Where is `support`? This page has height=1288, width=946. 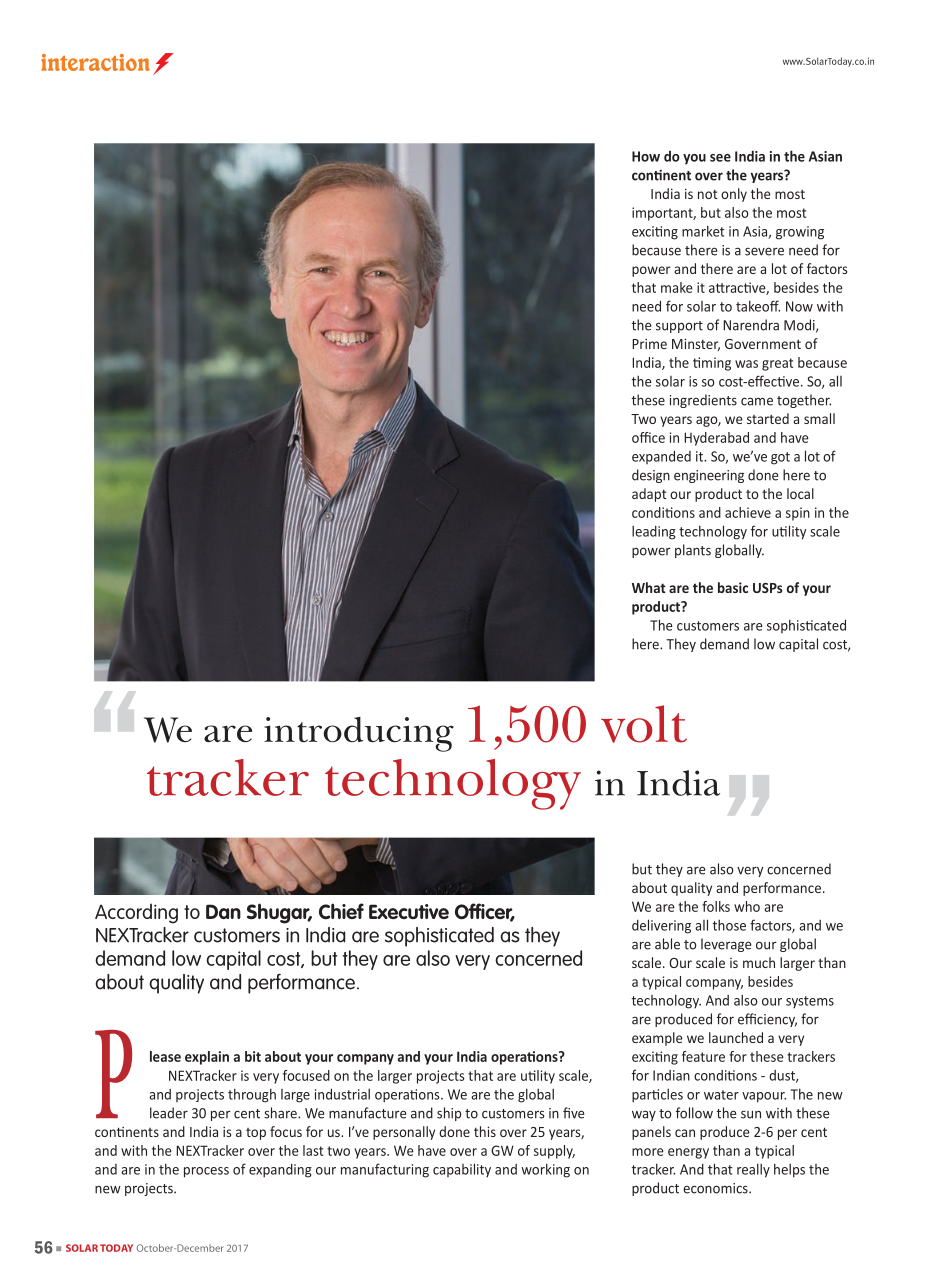 support is located at coordinates (679, 327).
